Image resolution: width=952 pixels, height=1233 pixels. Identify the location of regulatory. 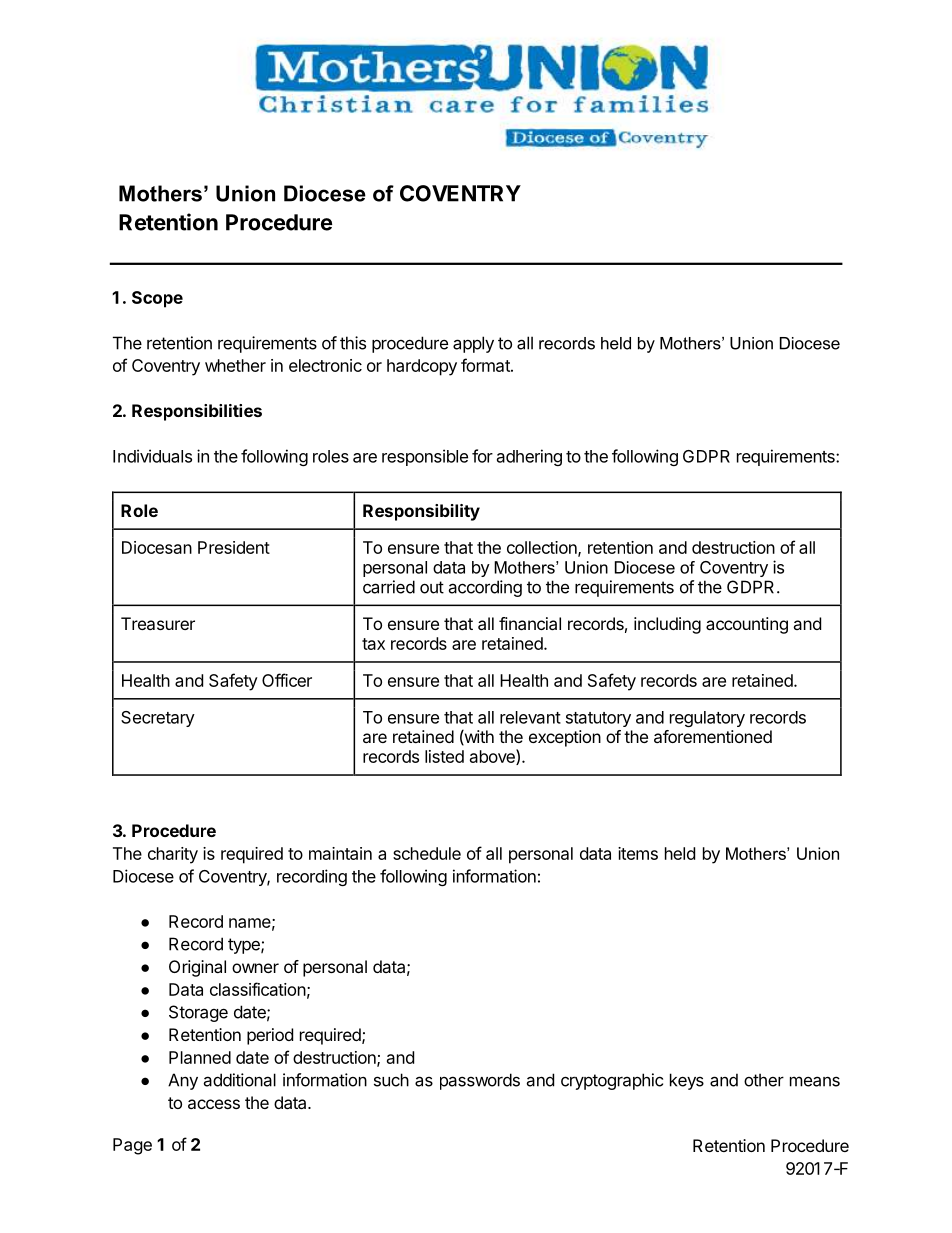
(707, 719).
